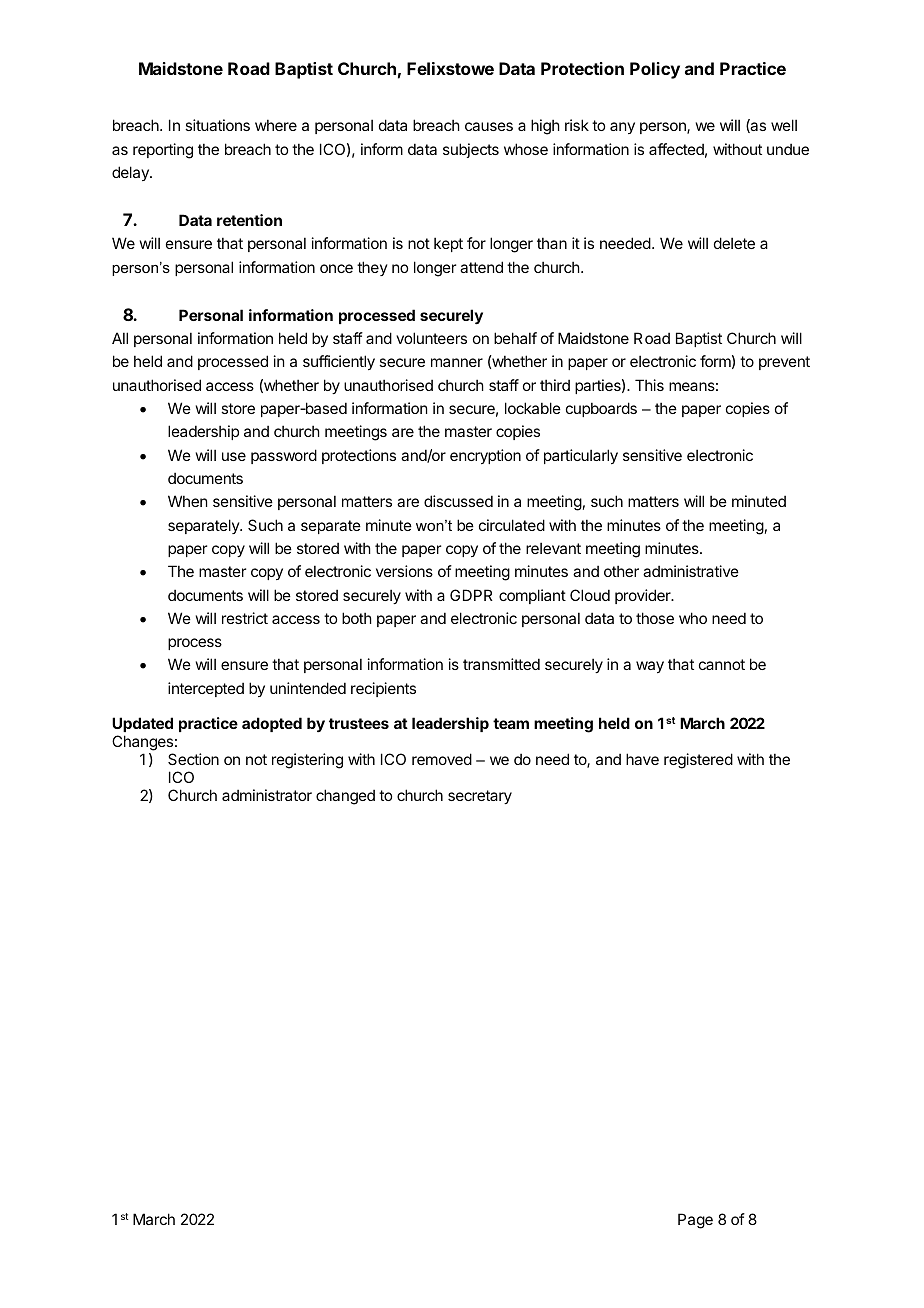 The height and width of the page is (1308, 924). Describe the element at coordinates (206, 689) in the page. I see `intercepted` at that location.
